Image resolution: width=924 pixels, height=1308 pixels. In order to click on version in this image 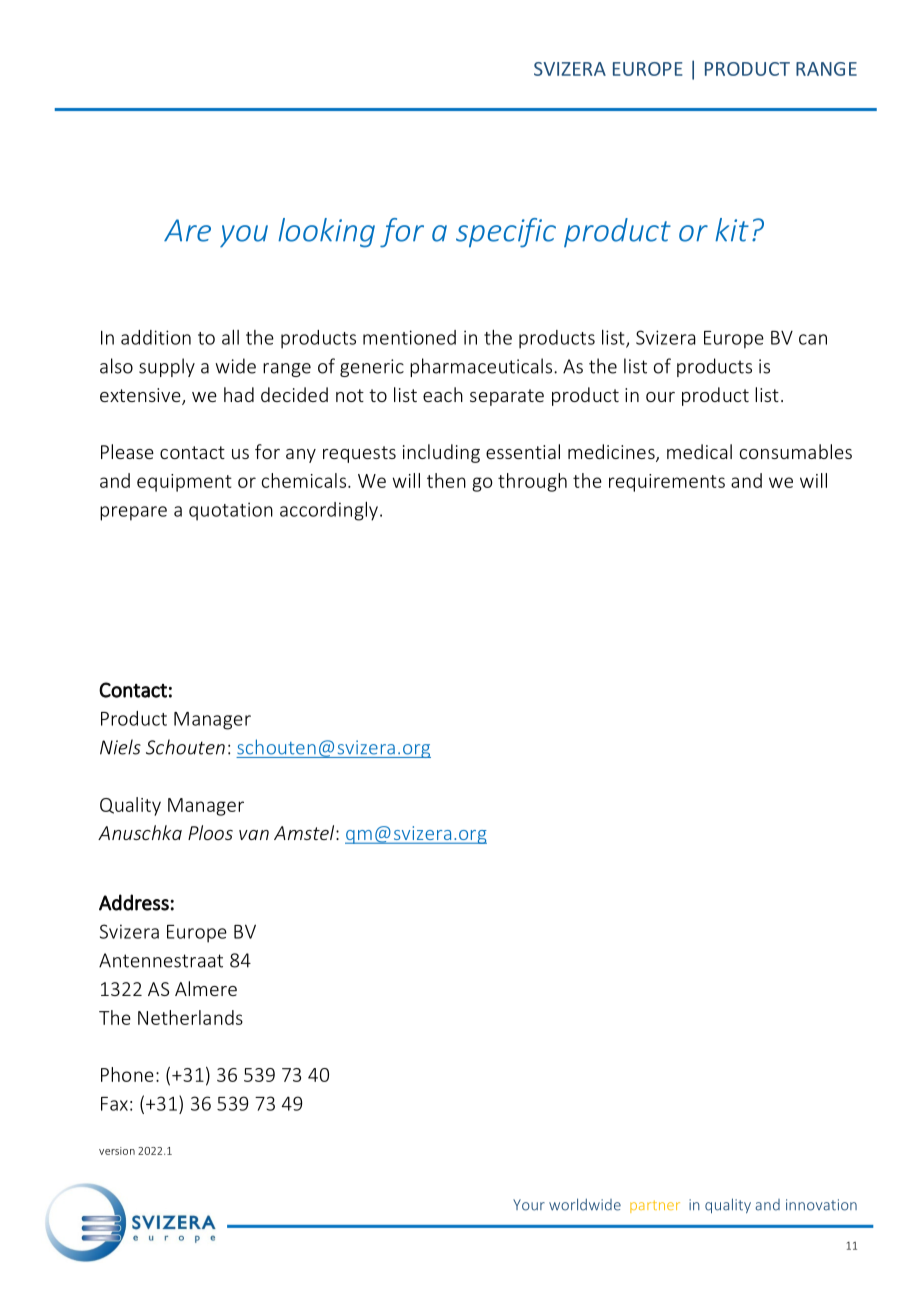, I will do `click(117, 1151)`.
